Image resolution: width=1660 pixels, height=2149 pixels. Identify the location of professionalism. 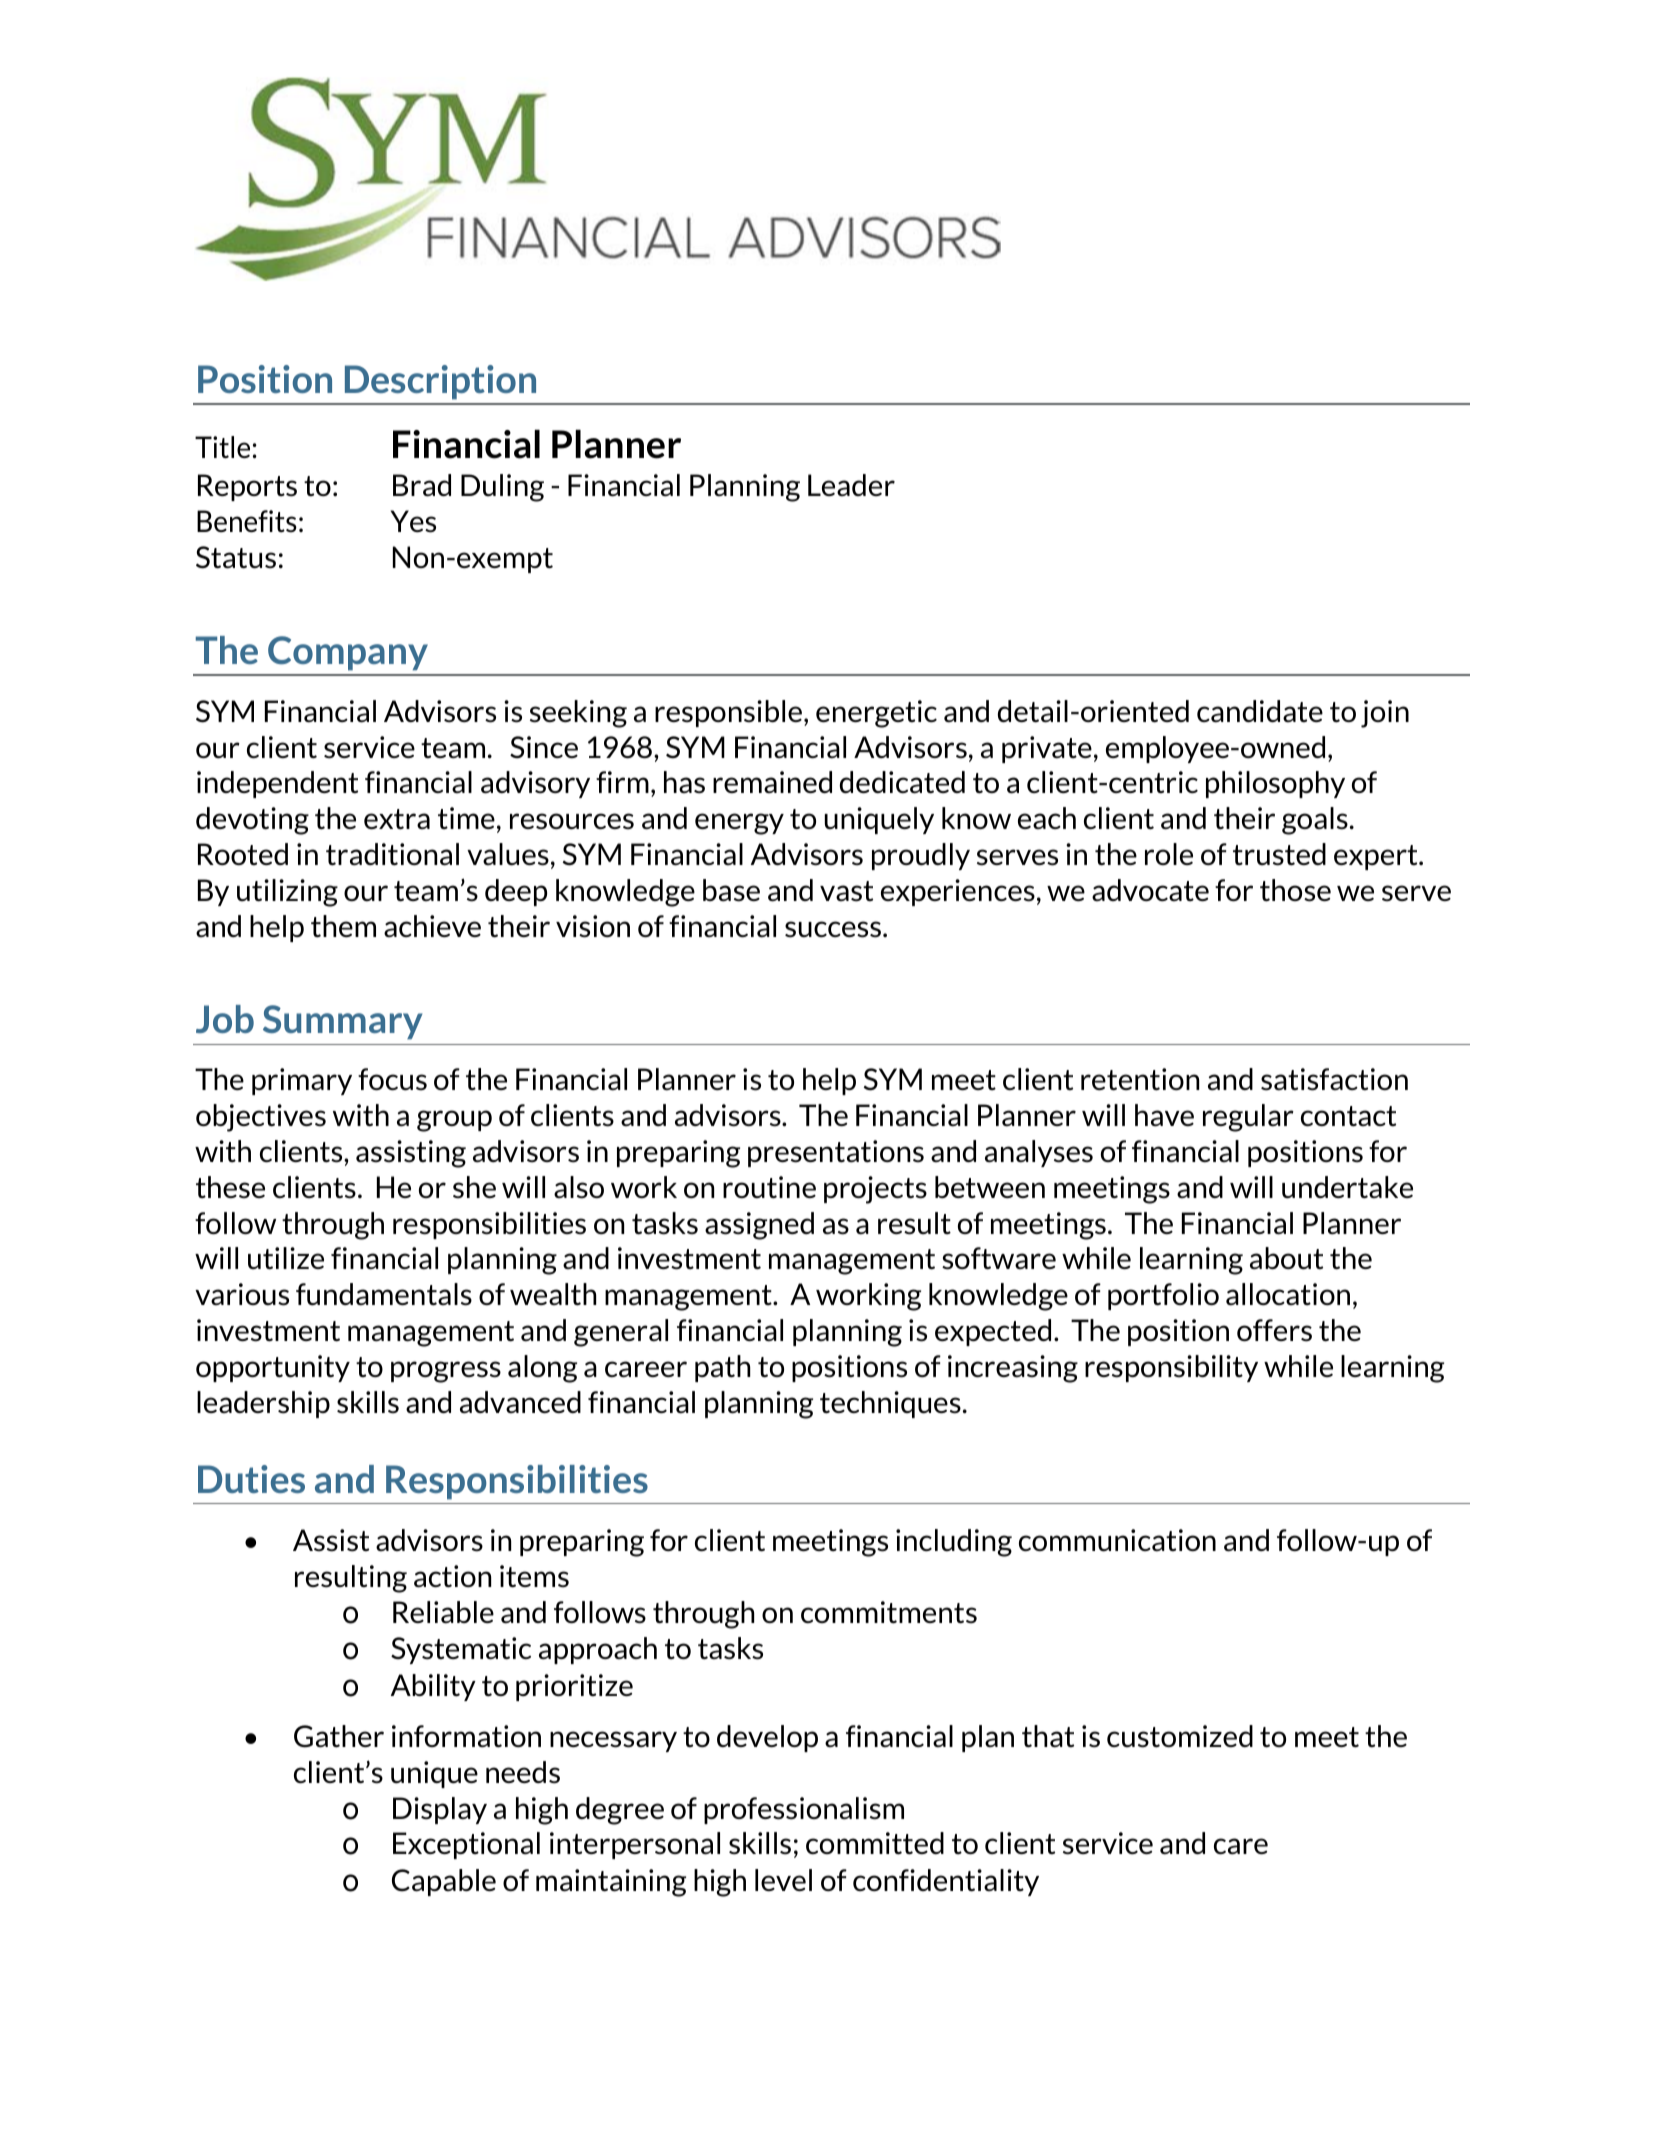
(804, 1810).
